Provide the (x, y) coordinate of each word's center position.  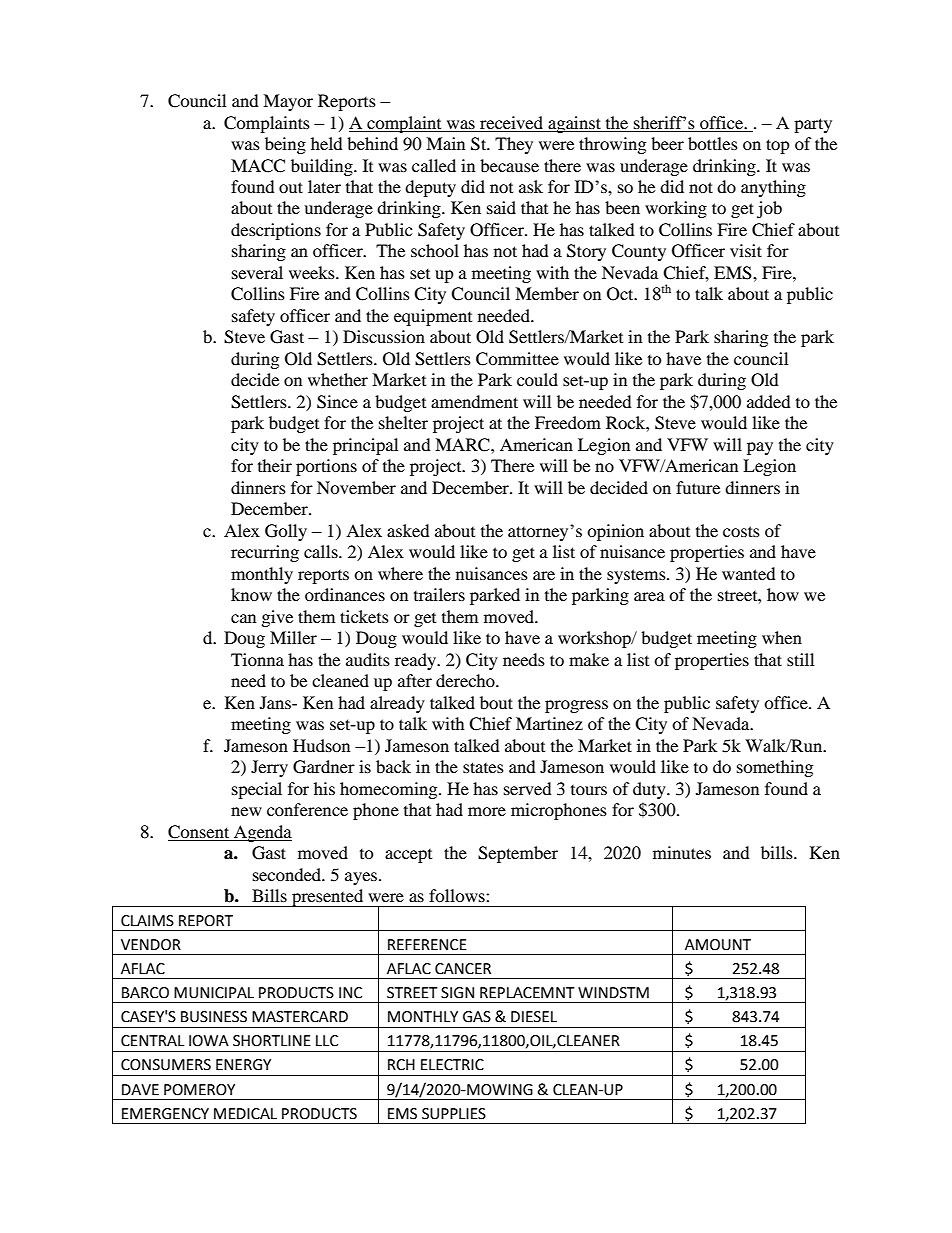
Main (445, 143)
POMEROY (199, 1090)
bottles (713, 143)
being (285, 145)
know (251, 594)
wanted (749, 573)
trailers (439, 594)
